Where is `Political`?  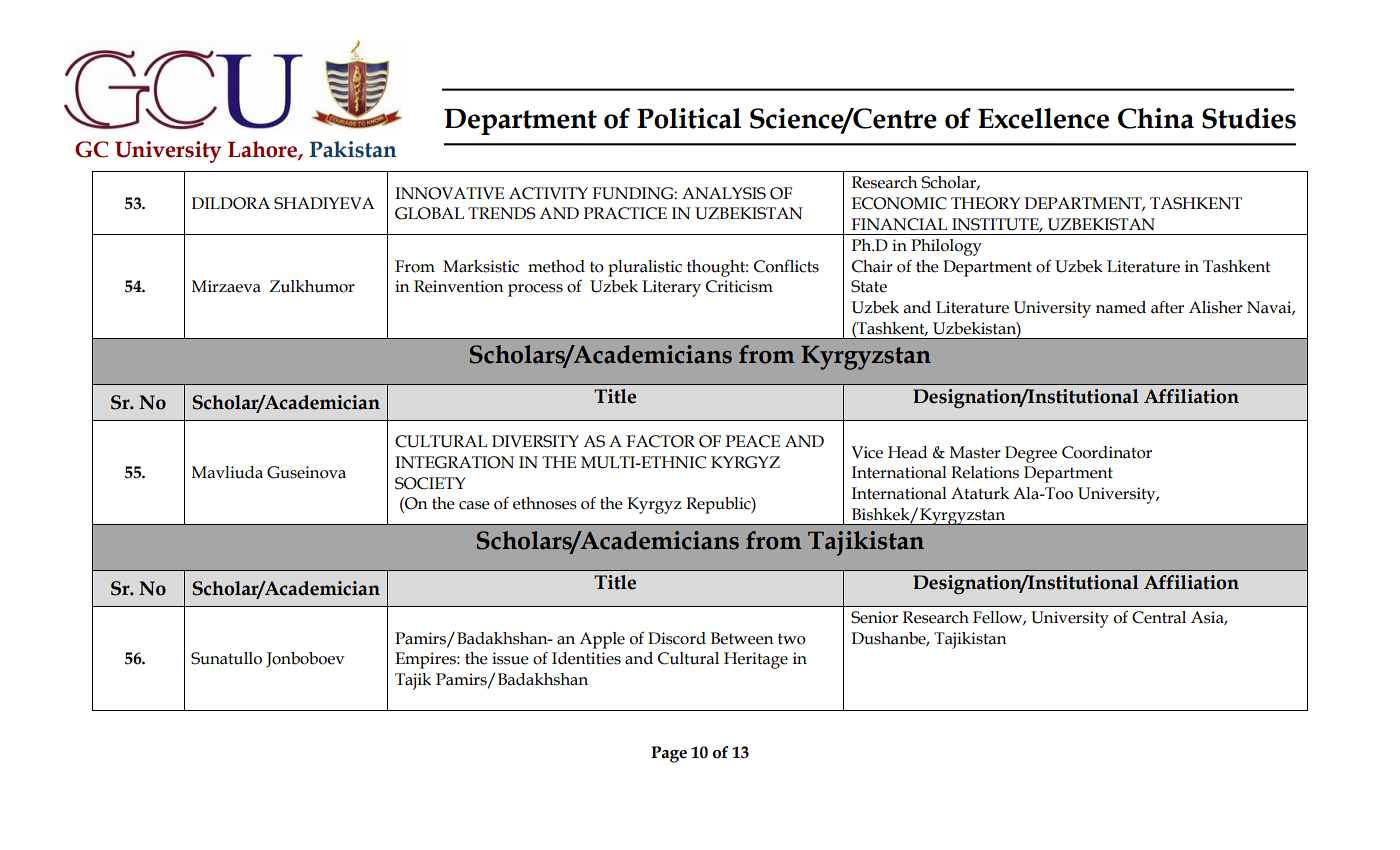
Political is located at coordinates (689, 118).
